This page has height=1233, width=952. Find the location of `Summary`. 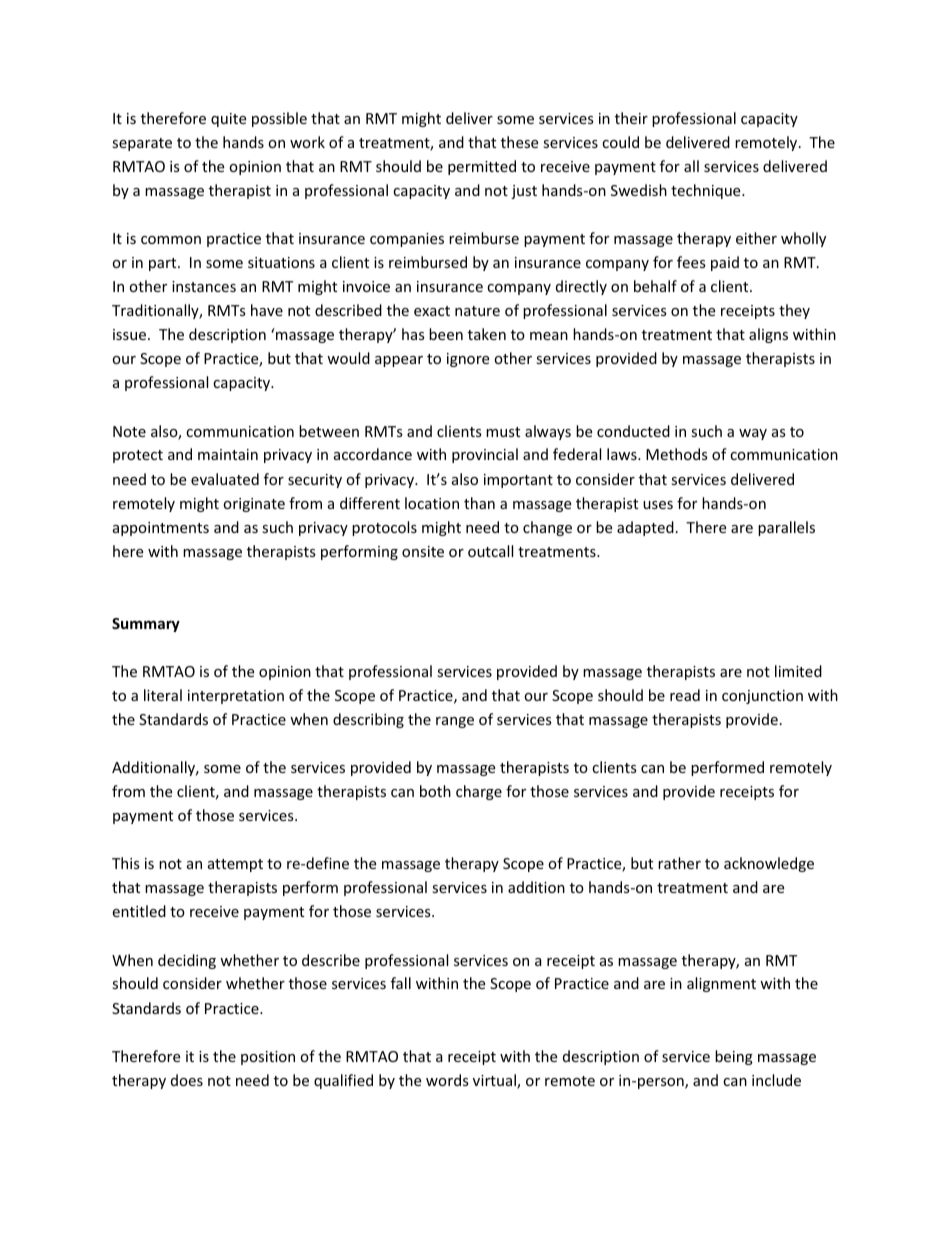

Summary is located at coordinates (146, 625).
